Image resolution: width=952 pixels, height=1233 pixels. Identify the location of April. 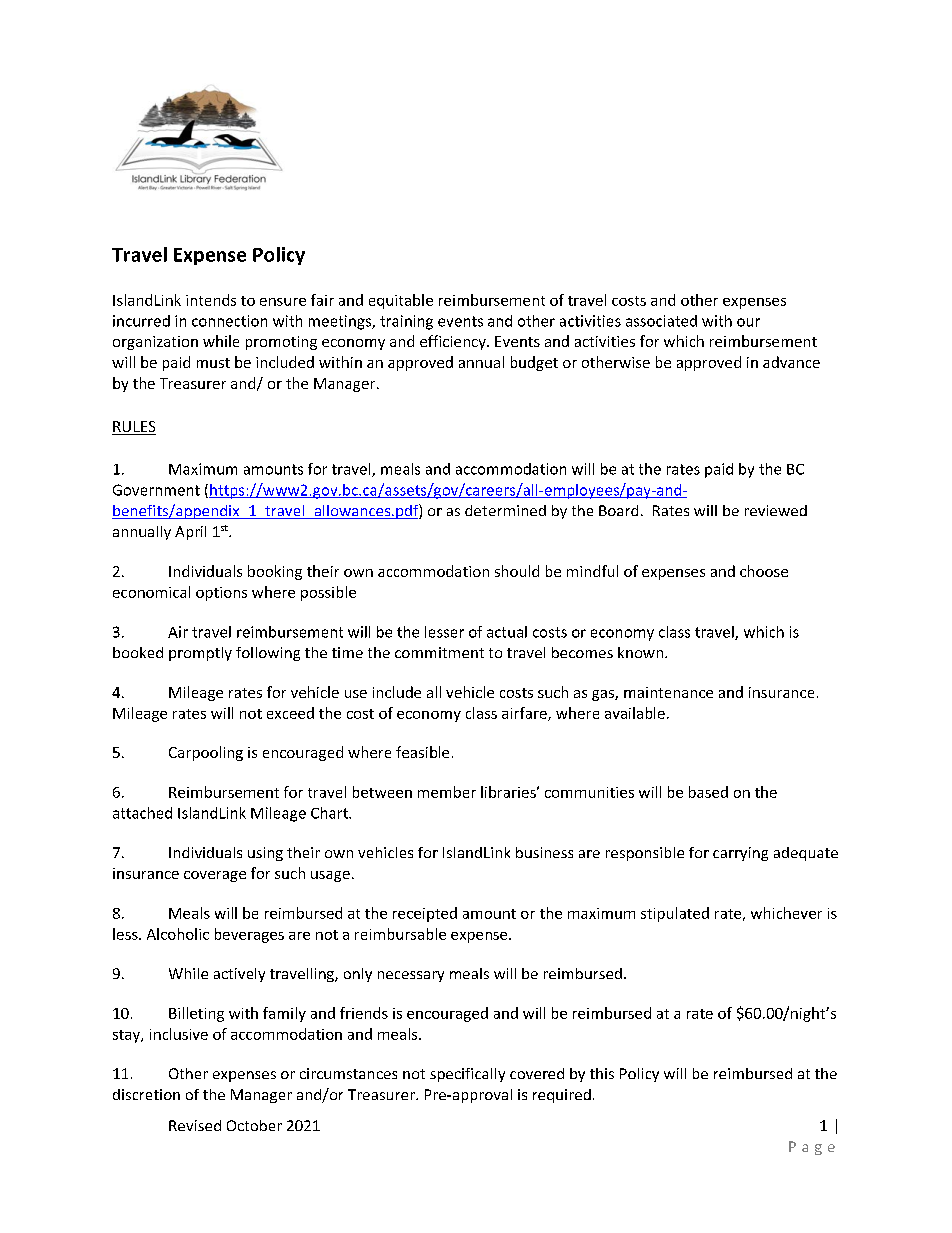
(190, 533).
